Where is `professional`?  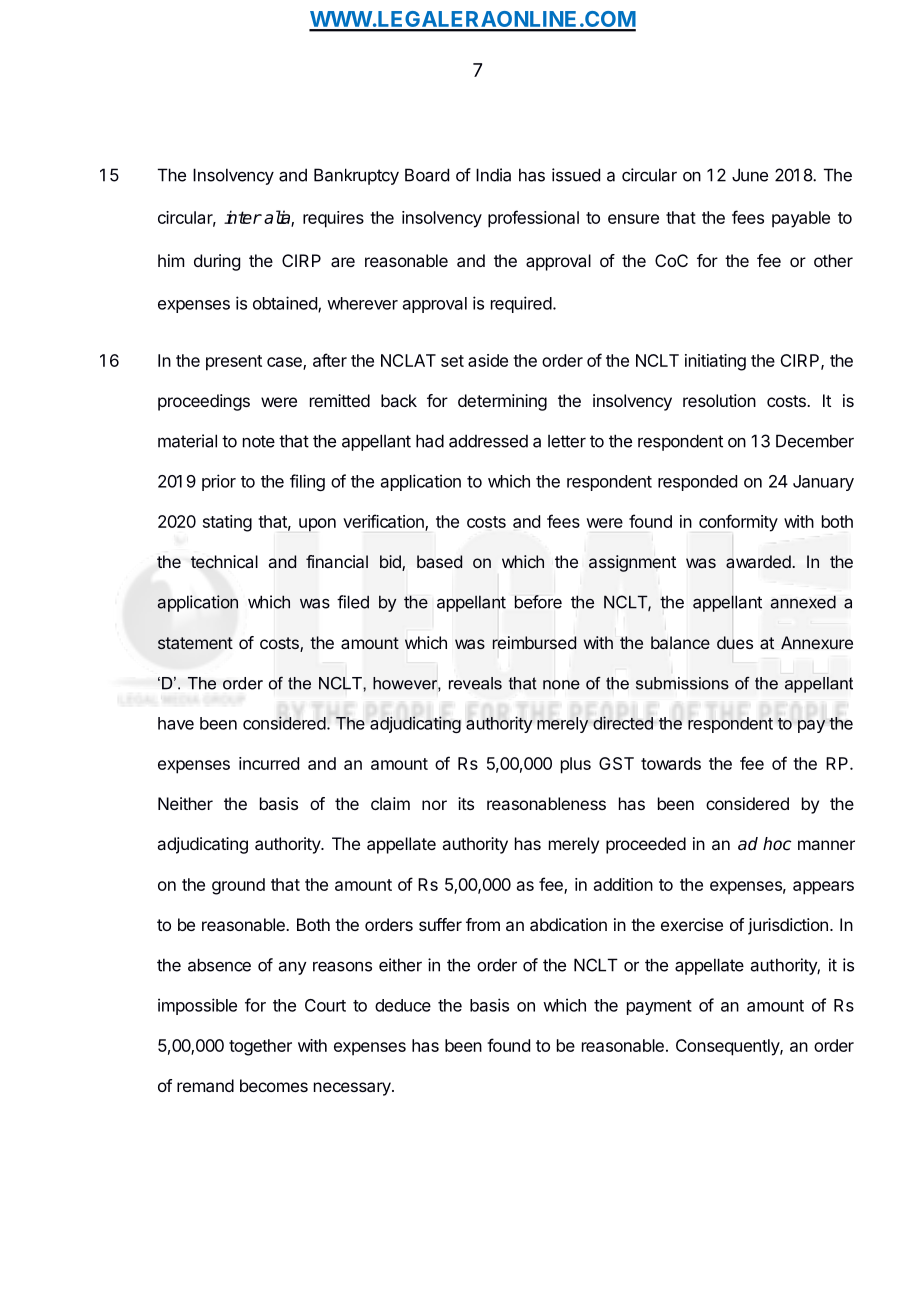
professional is located at coordinates (533, 219).
